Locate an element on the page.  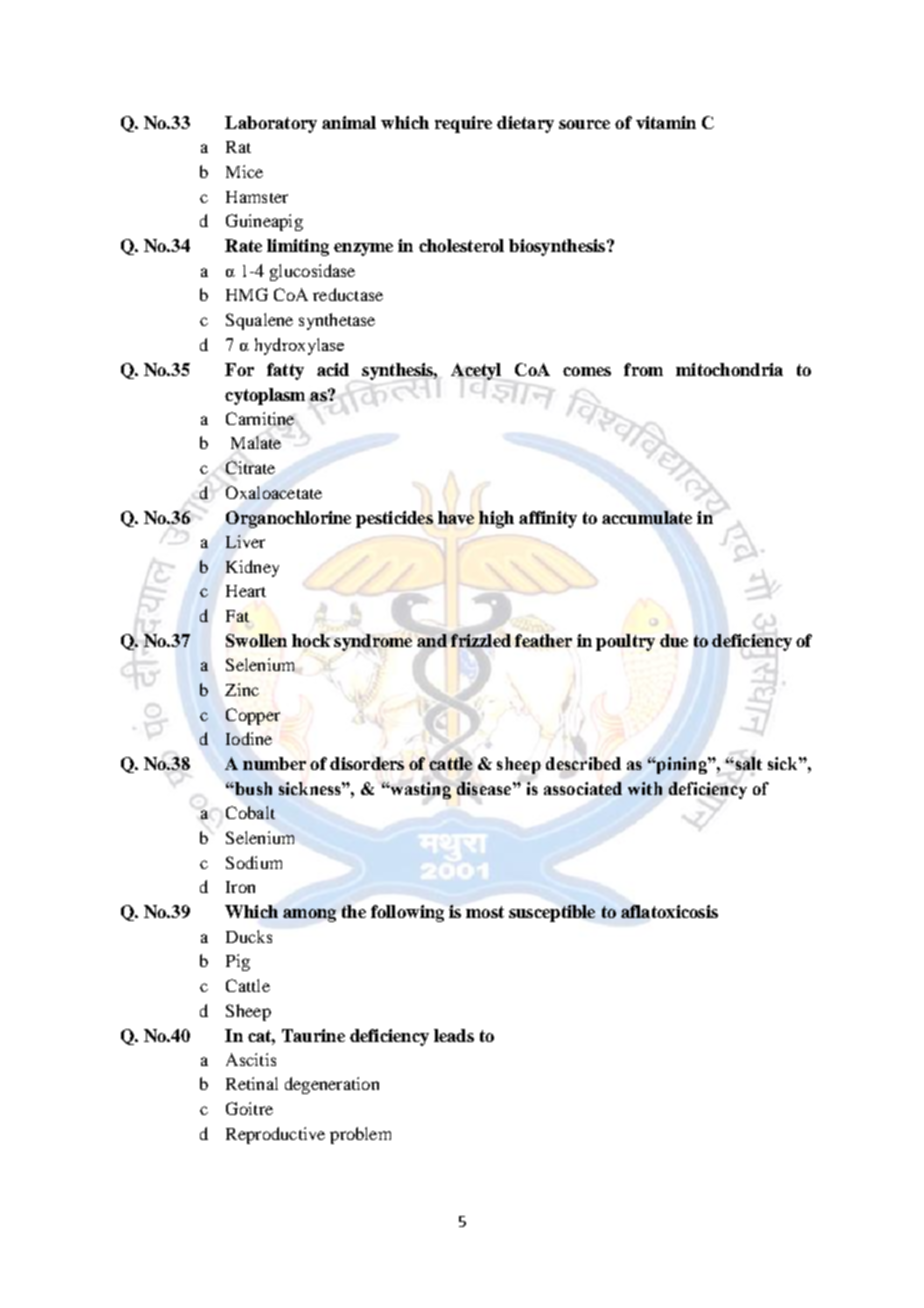
frizzled is located at coordinates (481, 640).
